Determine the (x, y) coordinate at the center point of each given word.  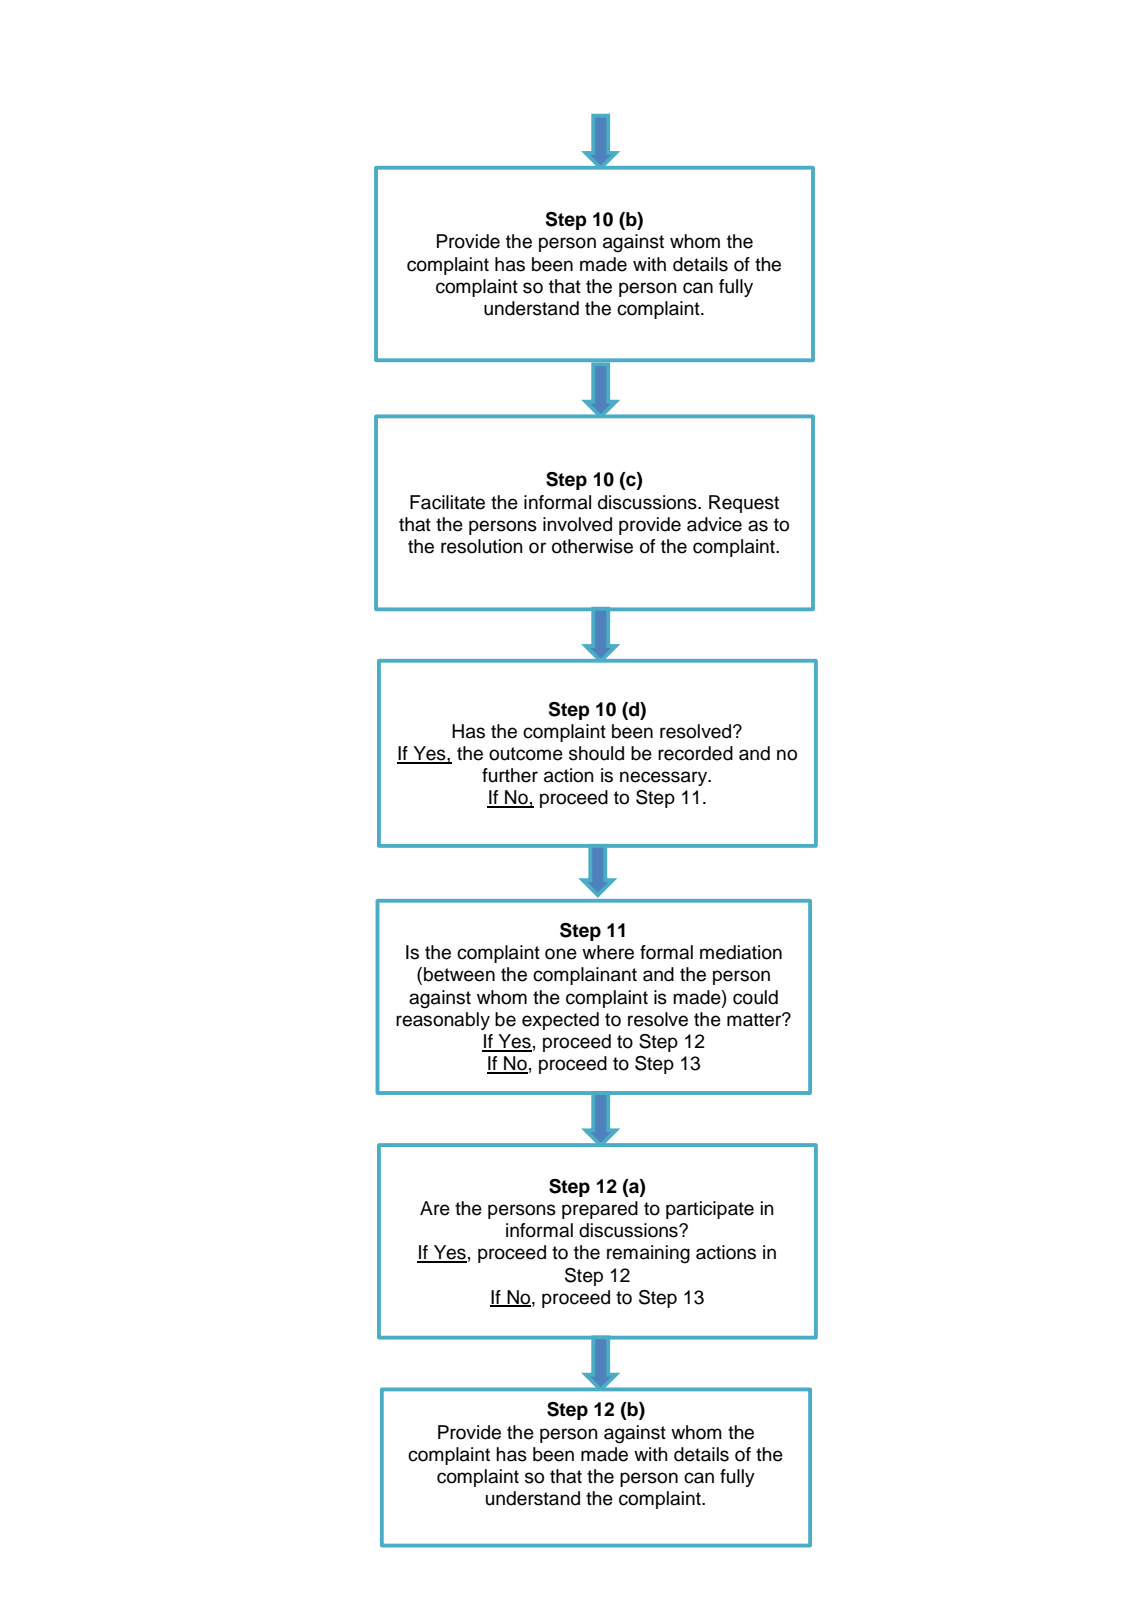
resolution (482, 546)
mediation (741, 952)
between (459, 974)
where (608, 952)
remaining (648, 1254)
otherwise (592, 546)
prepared (600, 1210)
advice (714, 524)
